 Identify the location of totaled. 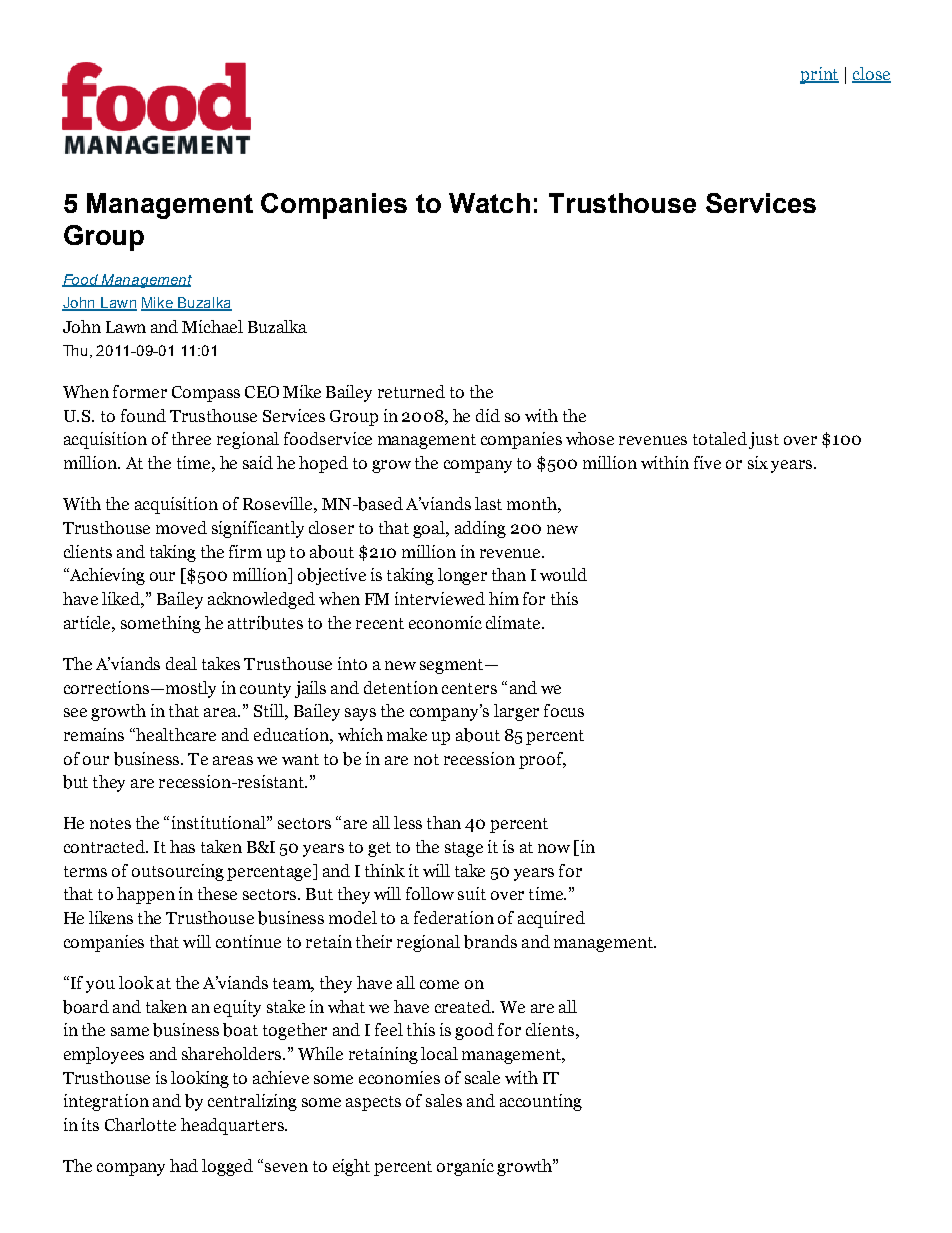
(720, 438).
